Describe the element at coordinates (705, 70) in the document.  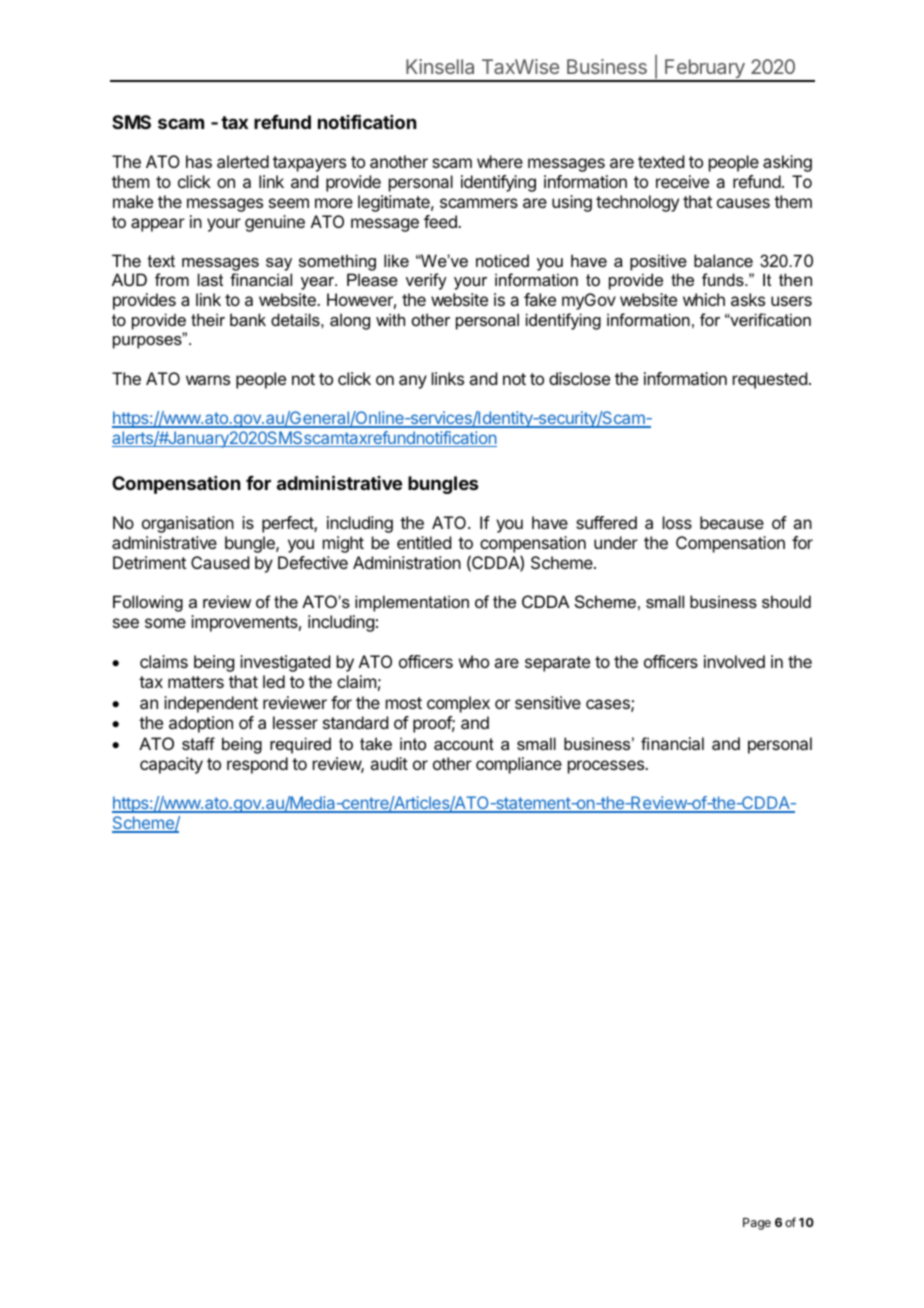
I see `February` at that location.
